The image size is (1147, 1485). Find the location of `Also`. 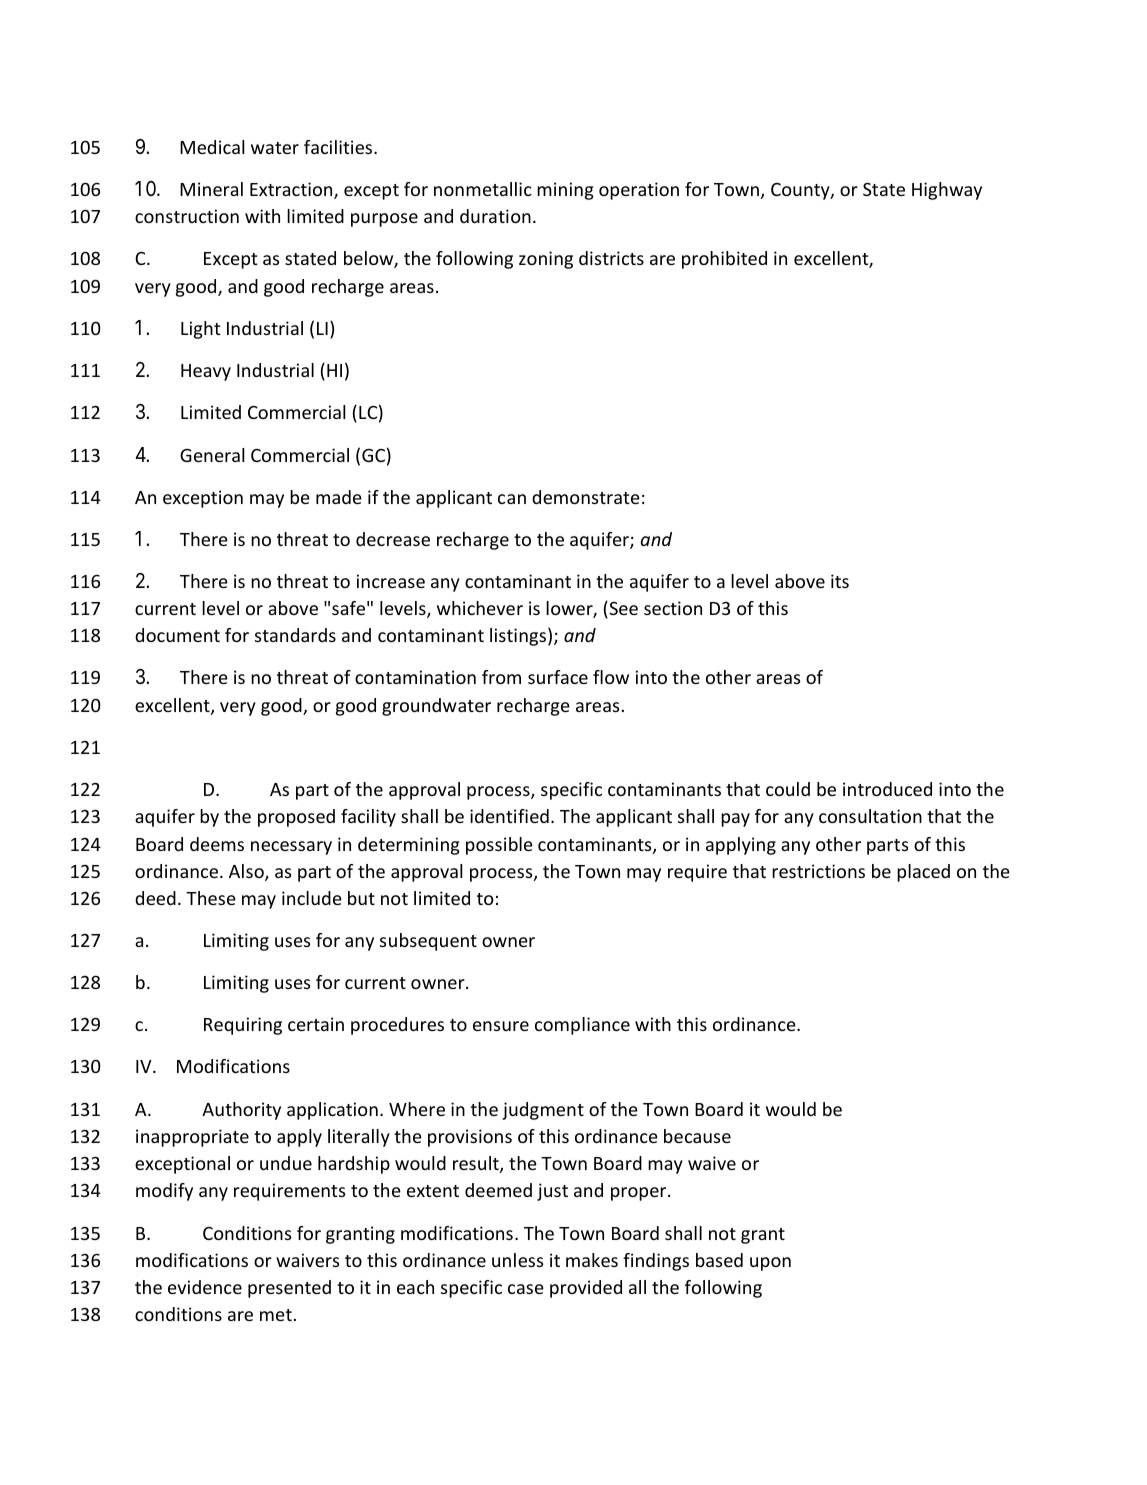

Also is located at coordinates (247, 872).
